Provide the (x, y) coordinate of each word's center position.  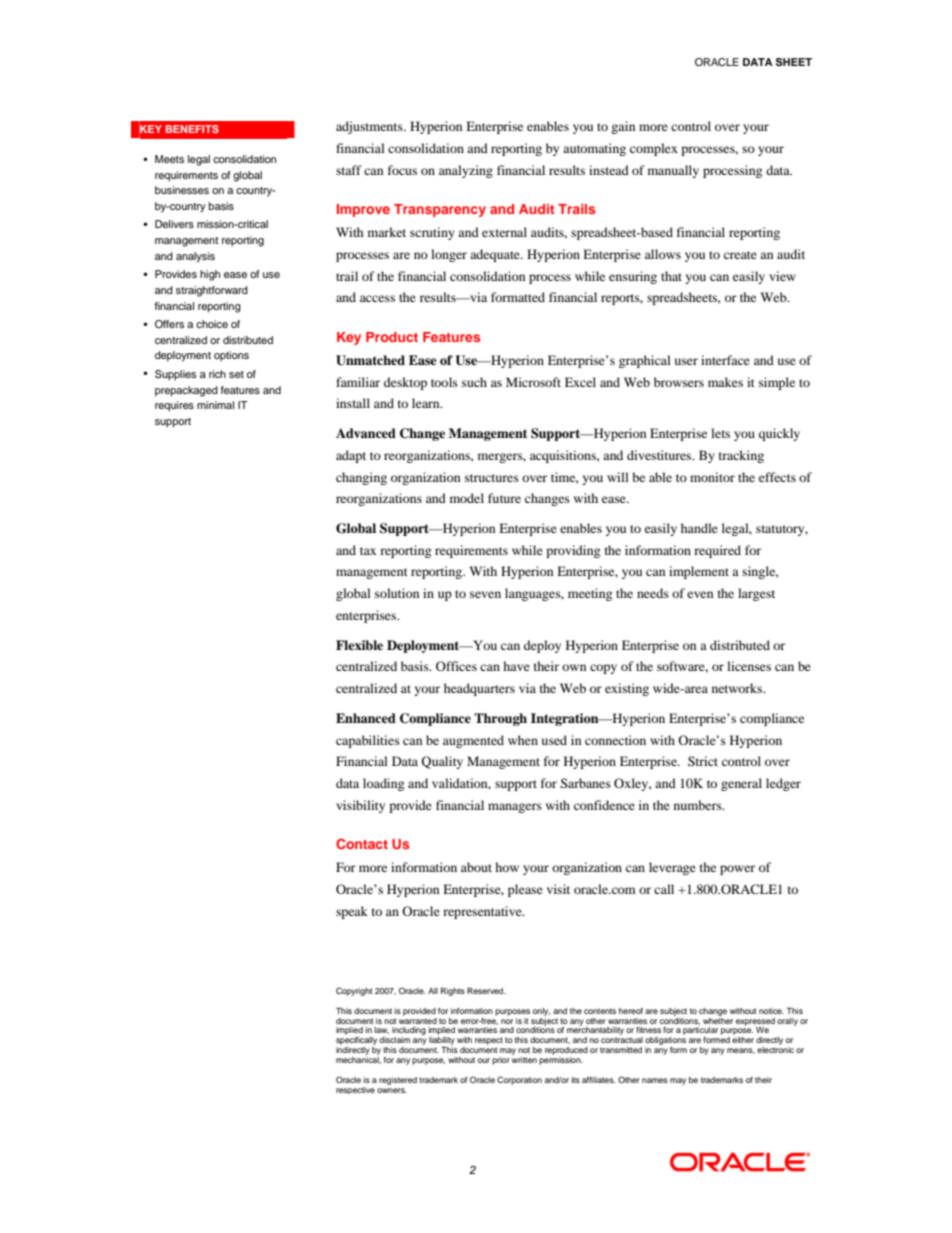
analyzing (466, 171)
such (474, 382)
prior (501, 1061)
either (743, 1040)
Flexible (359, 645)
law (381, 1030)
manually (673, 171)
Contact (362, 843)
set (236, 374)
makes (725, 382)
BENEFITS (192, 129)
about (476, 867)
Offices (456, 666)
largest (756, 594)
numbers (699, 805)
